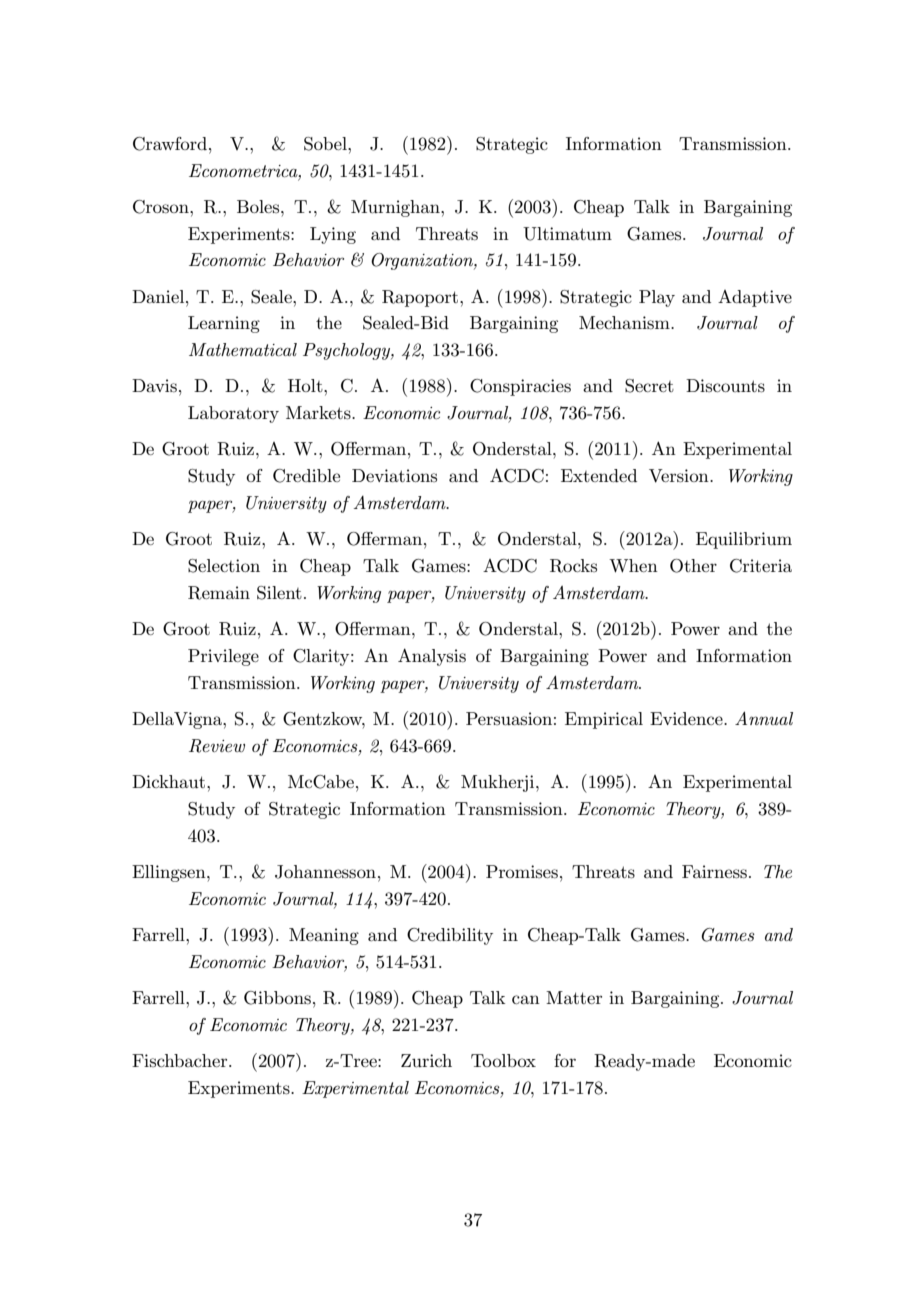  Describe the element at coordinates (432, 657) in the document. I see `Analysis` at that location.
